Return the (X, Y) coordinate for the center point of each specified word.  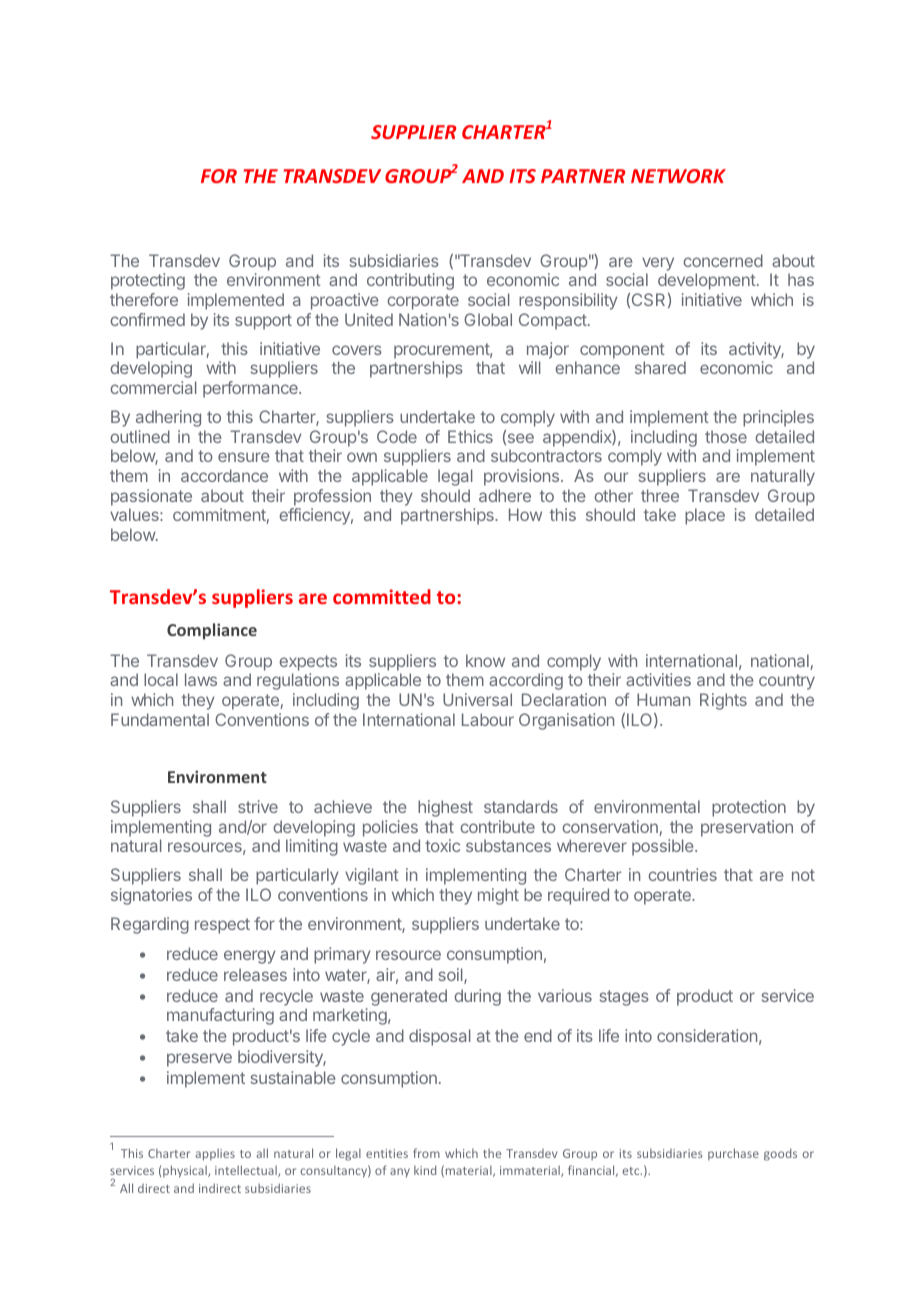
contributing (410, 281)
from (426, 1153)
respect (222, 926)
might (498, 896)
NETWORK (678, 176)
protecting (148, 281)
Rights (723, 701)
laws (201, 679)
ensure (244, 457)
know (485, 660)
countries (682, 874)
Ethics (470, 436)
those (726, 436)
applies (215, 1155)
